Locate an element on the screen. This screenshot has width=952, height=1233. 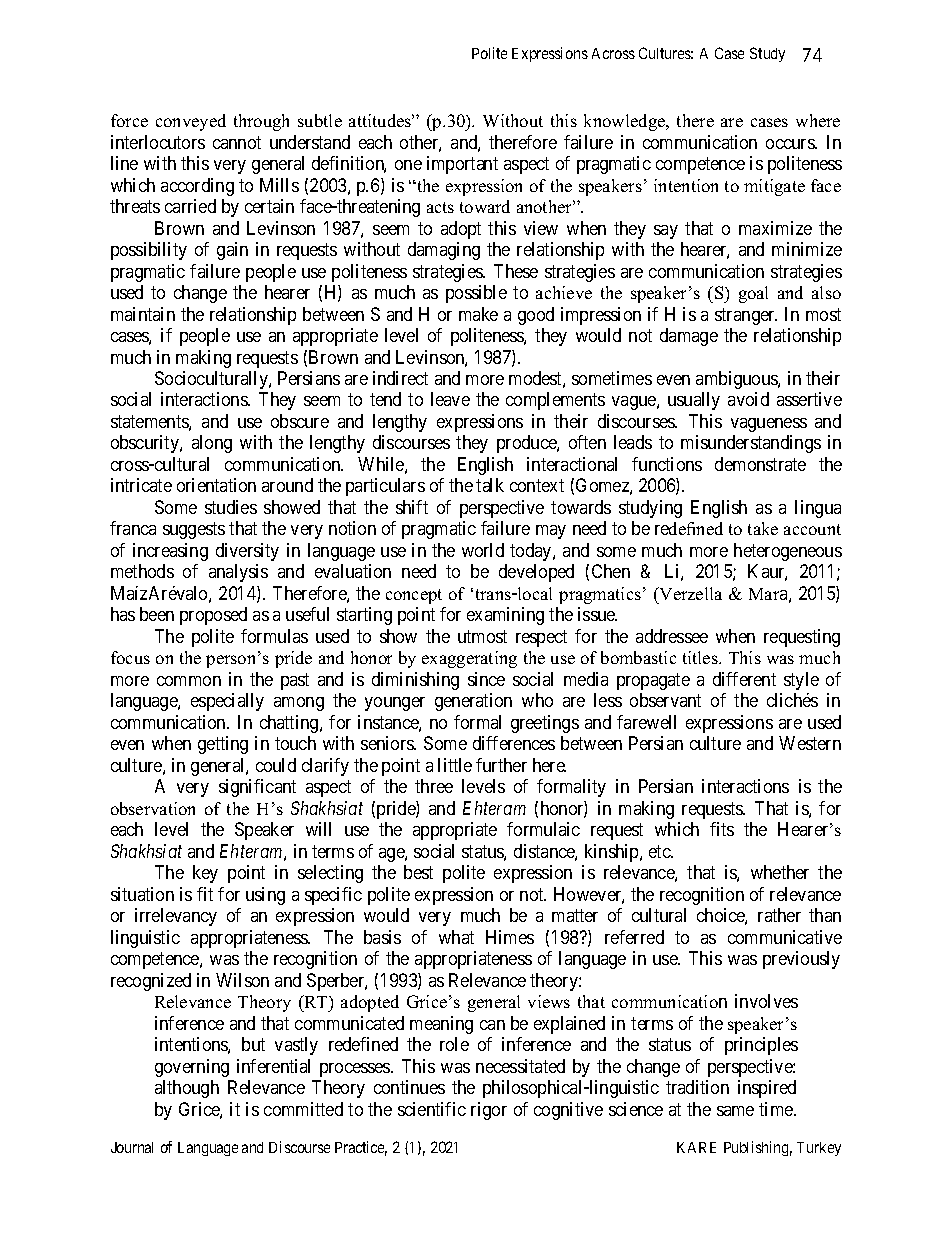
exaggerating is located at coordinates (469, 659).
